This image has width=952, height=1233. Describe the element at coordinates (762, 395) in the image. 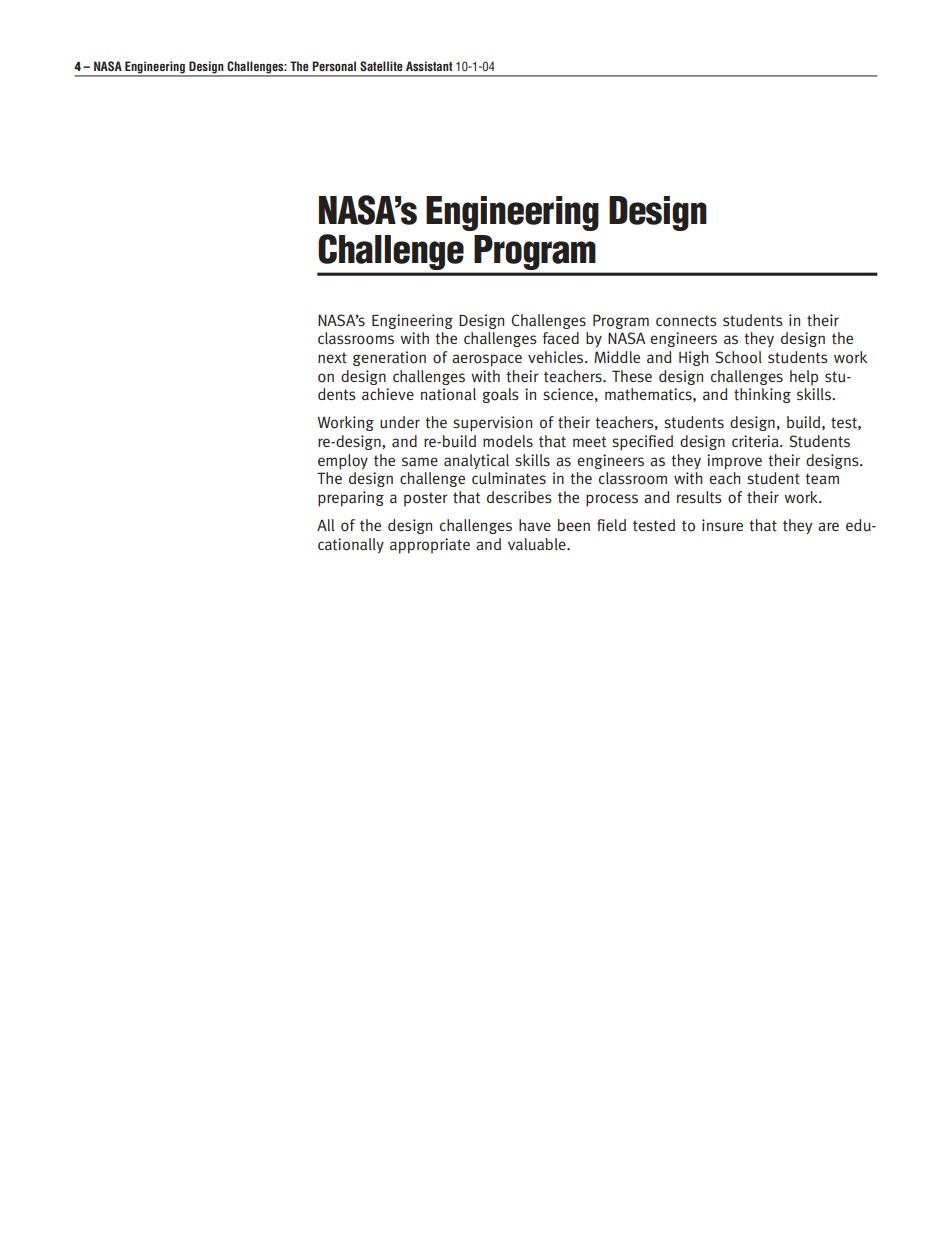

I see `thinking` at that location.
